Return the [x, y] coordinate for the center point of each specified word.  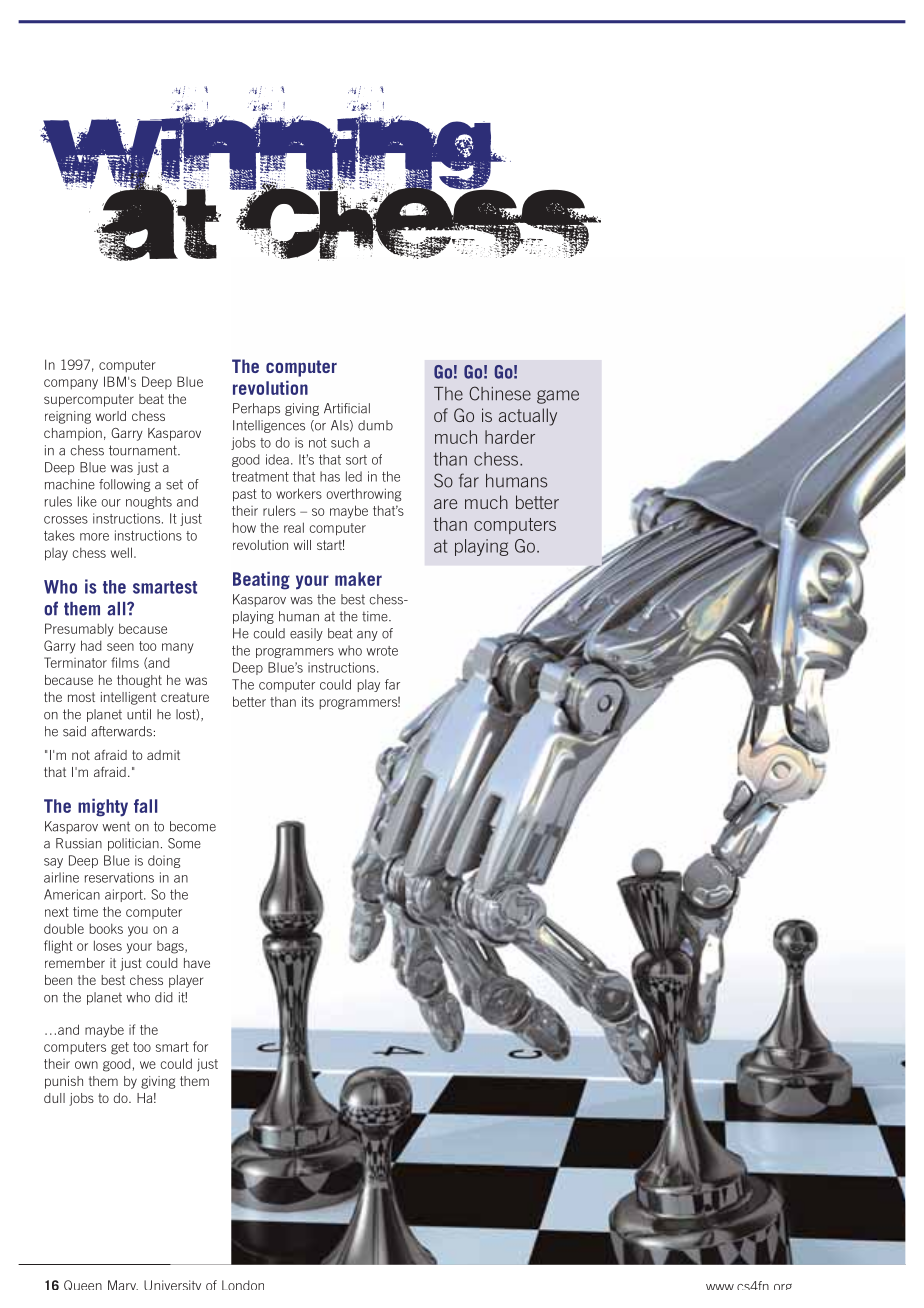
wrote [382, 651]
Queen [83, 1285]
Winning [275, 139]
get [120, 1048]
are [445, 504]
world [111, 416]
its [308, 701]
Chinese [500, 393]
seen [120, 647]
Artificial [347, 408]
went [116, 826]
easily [306, 634]
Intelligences [269, 426]
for [200, 1046]
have [197, 963]
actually [528, 417]
